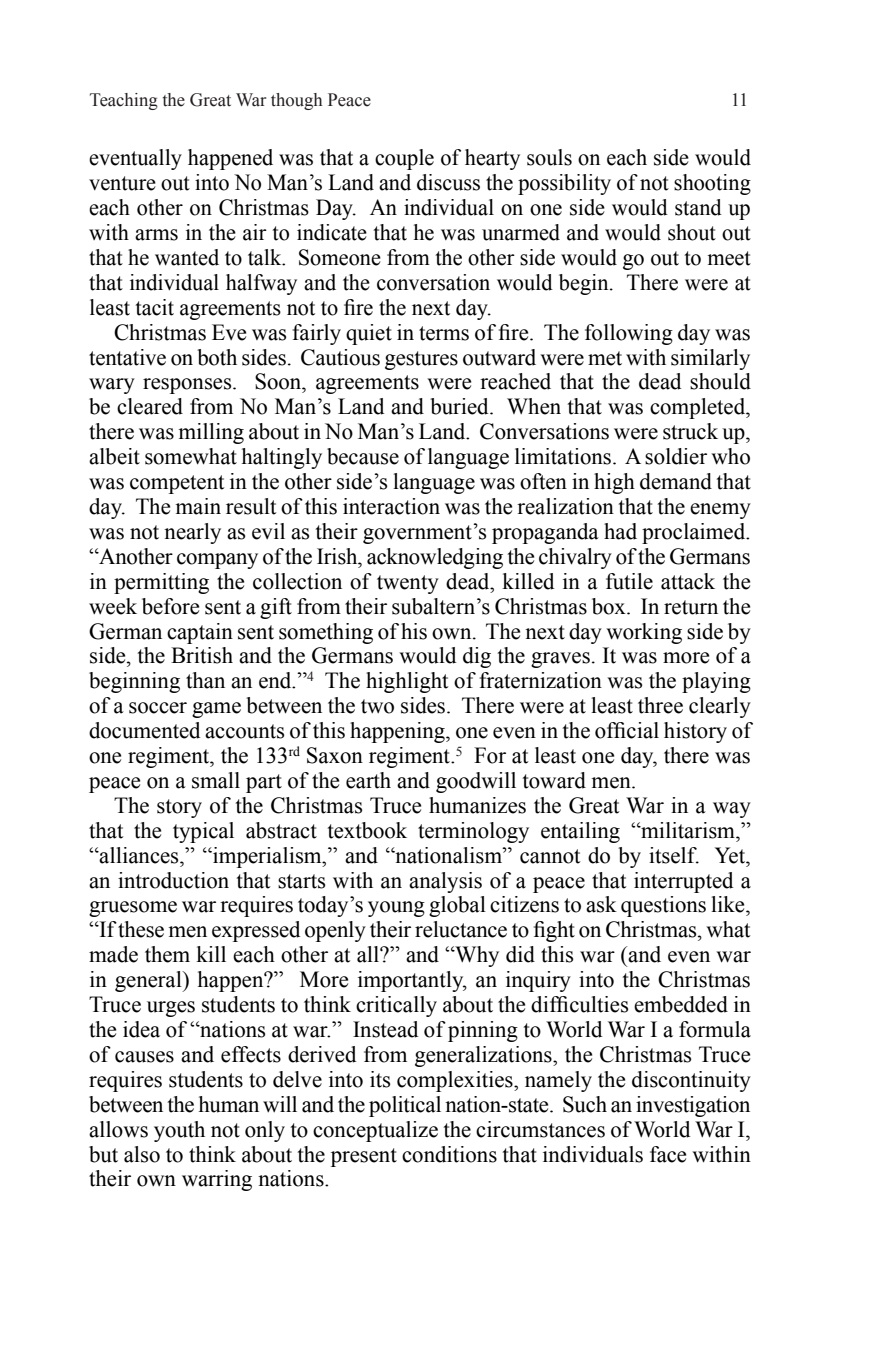 The width and height of the screenshot is (896, 1345). What do you see at coordinates (179, 1131) in the screenshot?
I see `youth` at bounding box center [179, 1131].
